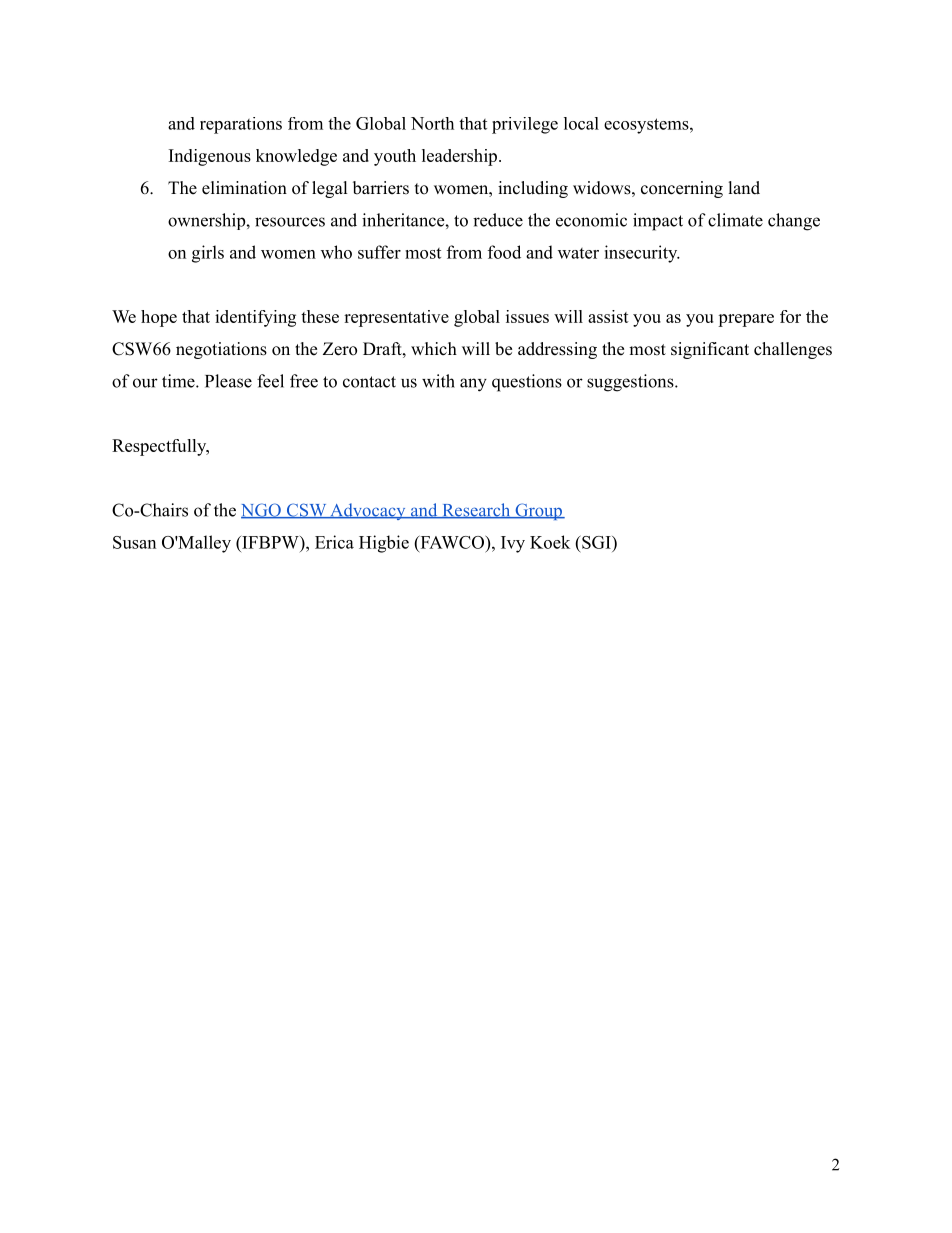  What do you see at coordinates (262, 511) in the page?
I see `NGO` at bounding box center [262, 511].
